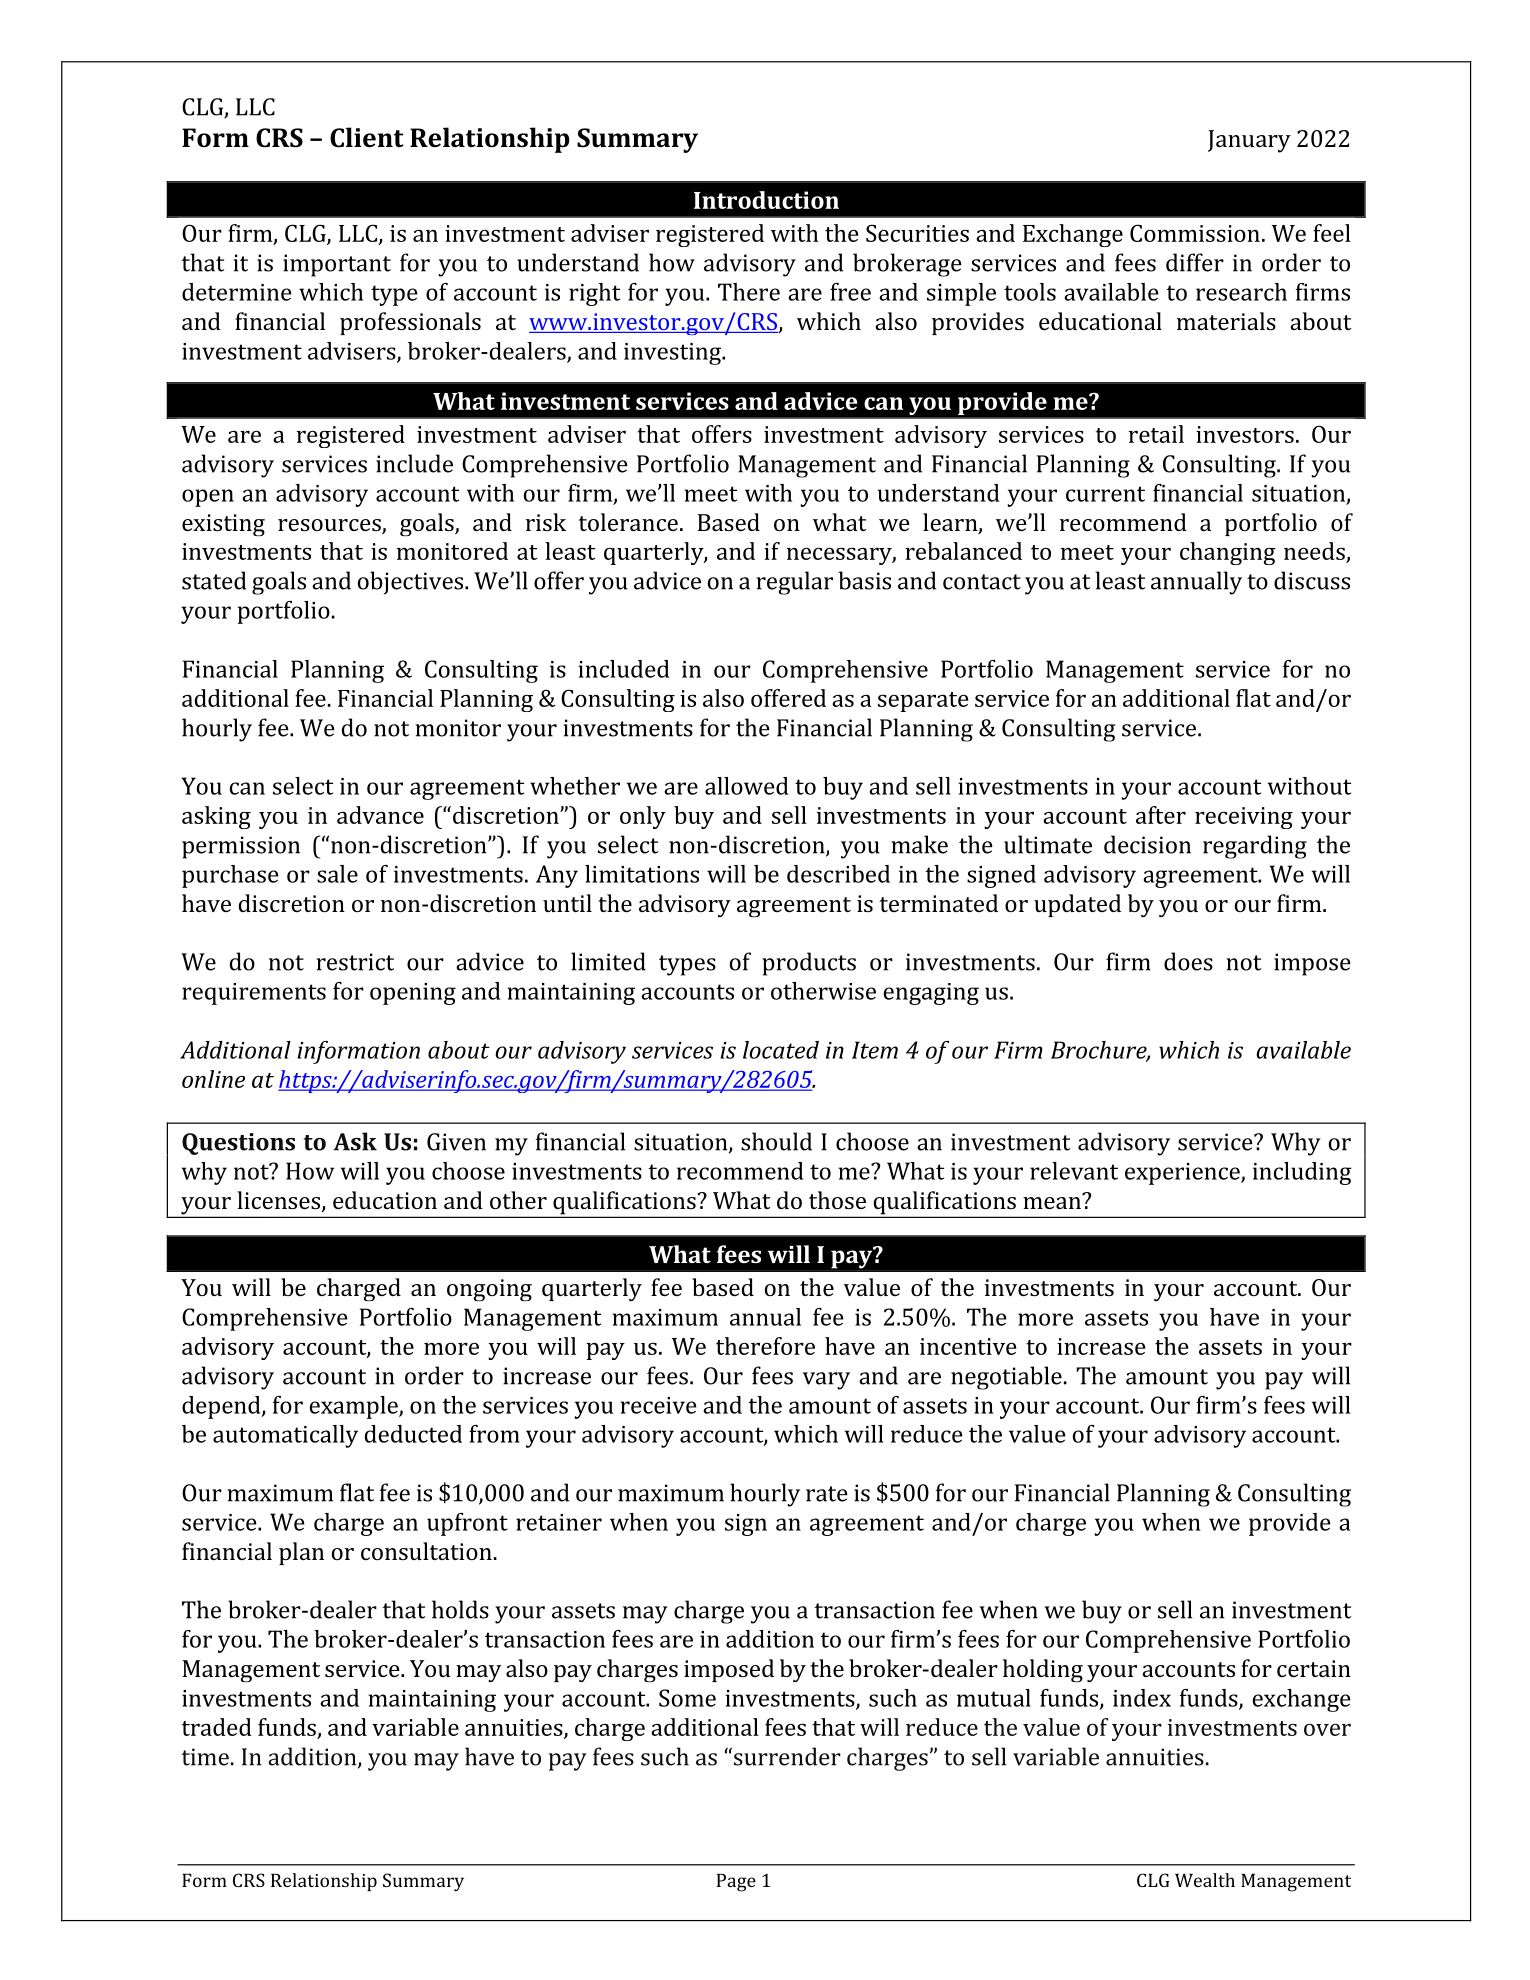 The width and height of the document is (1530, 1980). What do you see at coordinates (355, 962) in the document?
I see `restrict` at bounding box center [355, 962].
